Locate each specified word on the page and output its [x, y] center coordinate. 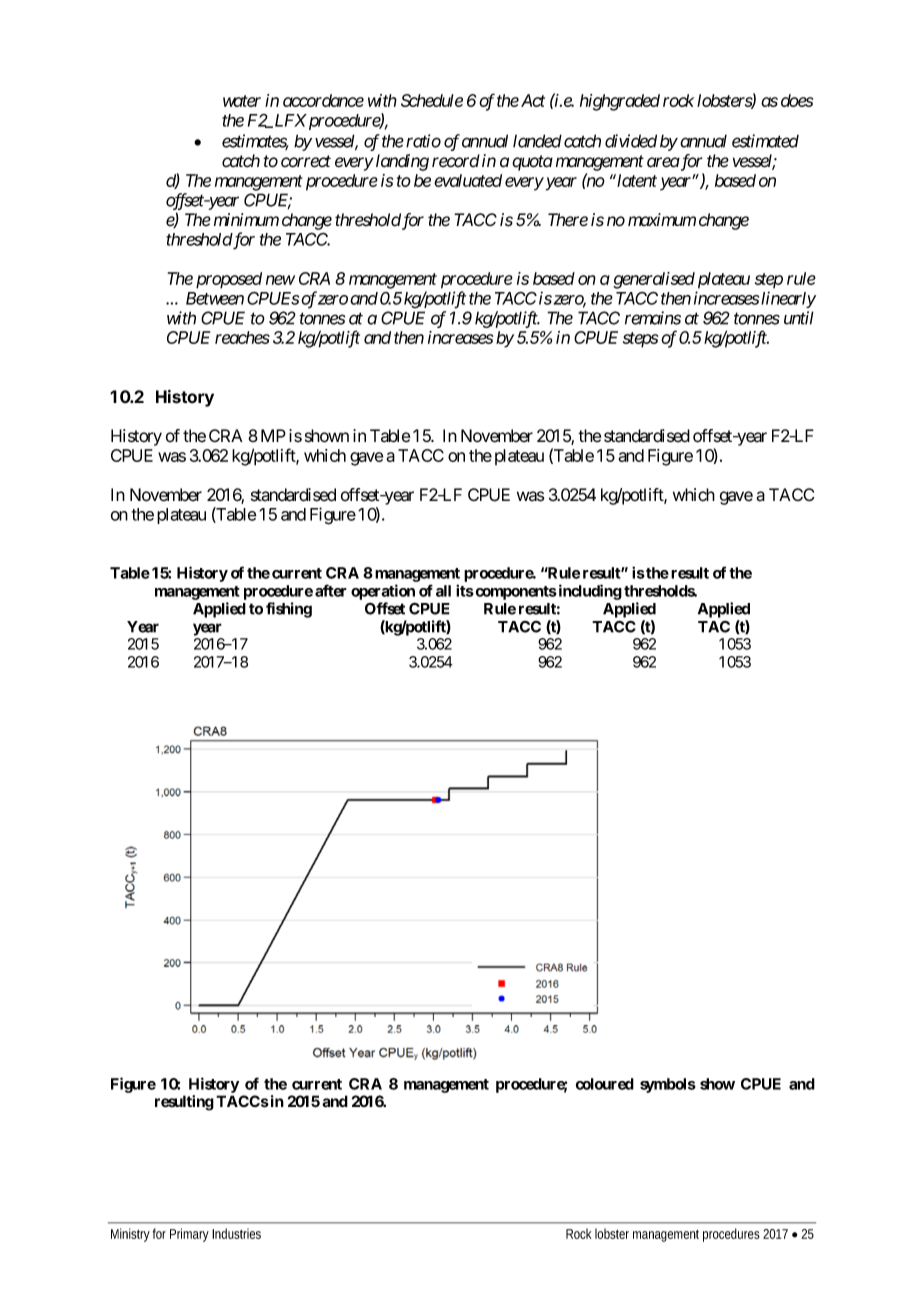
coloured [605, 1084]
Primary [189, 1235]
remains [653, 318]
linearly [788, 299]
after [331, 590]
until [799, 318]
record [456, 161]
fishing [289, 610]
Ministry [130, 1235]
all [443, 591]
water [242, 101]
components [515, 593]
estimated [765, 141]
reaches [242, 337]
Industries [236, 1233]
